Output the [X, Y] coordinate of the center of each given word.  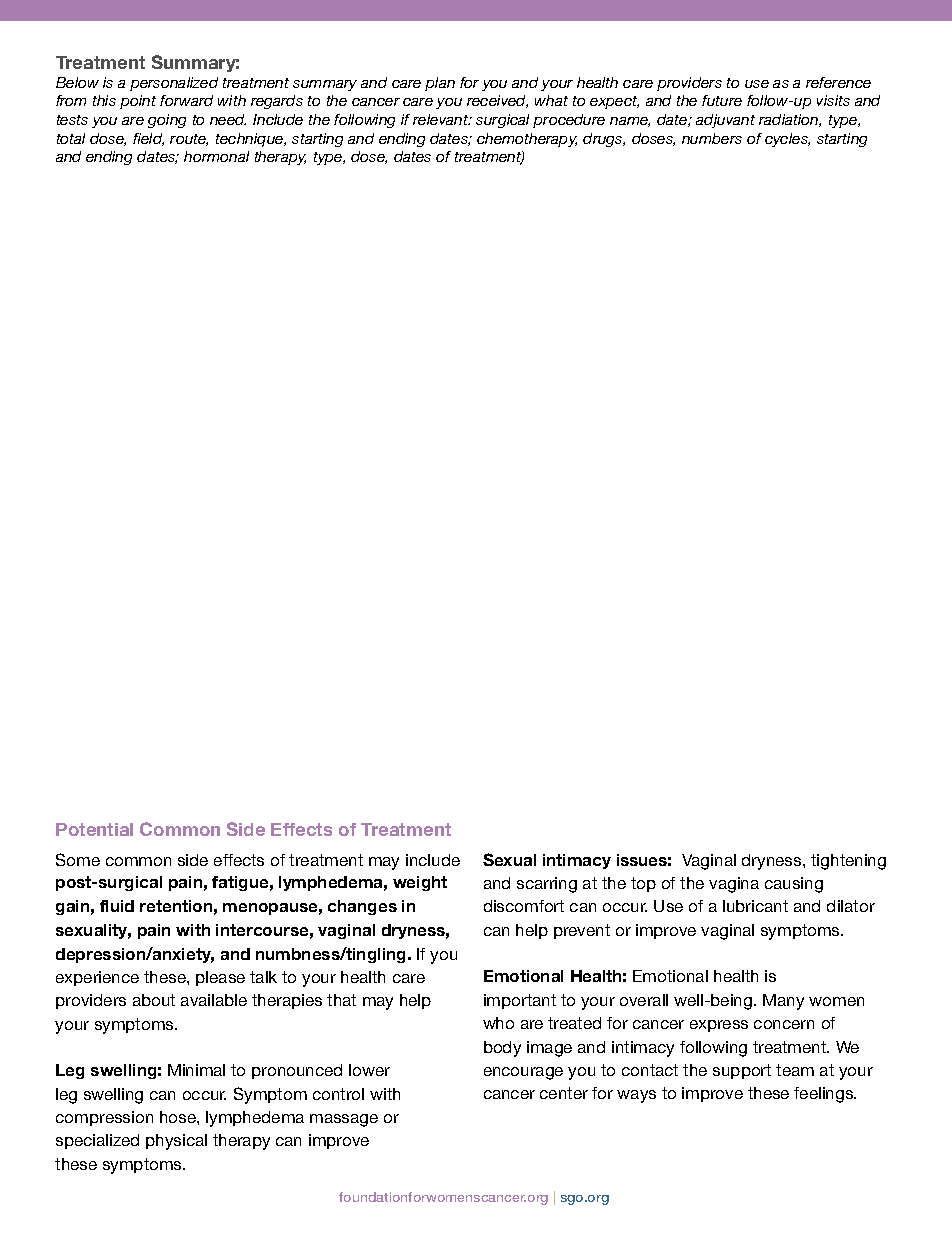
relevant [442, 119]
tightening [848, 862]
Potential [94, 829]
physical [176, 1142]
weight [420, 883]
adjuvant [725, 121]
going [167, 121]
